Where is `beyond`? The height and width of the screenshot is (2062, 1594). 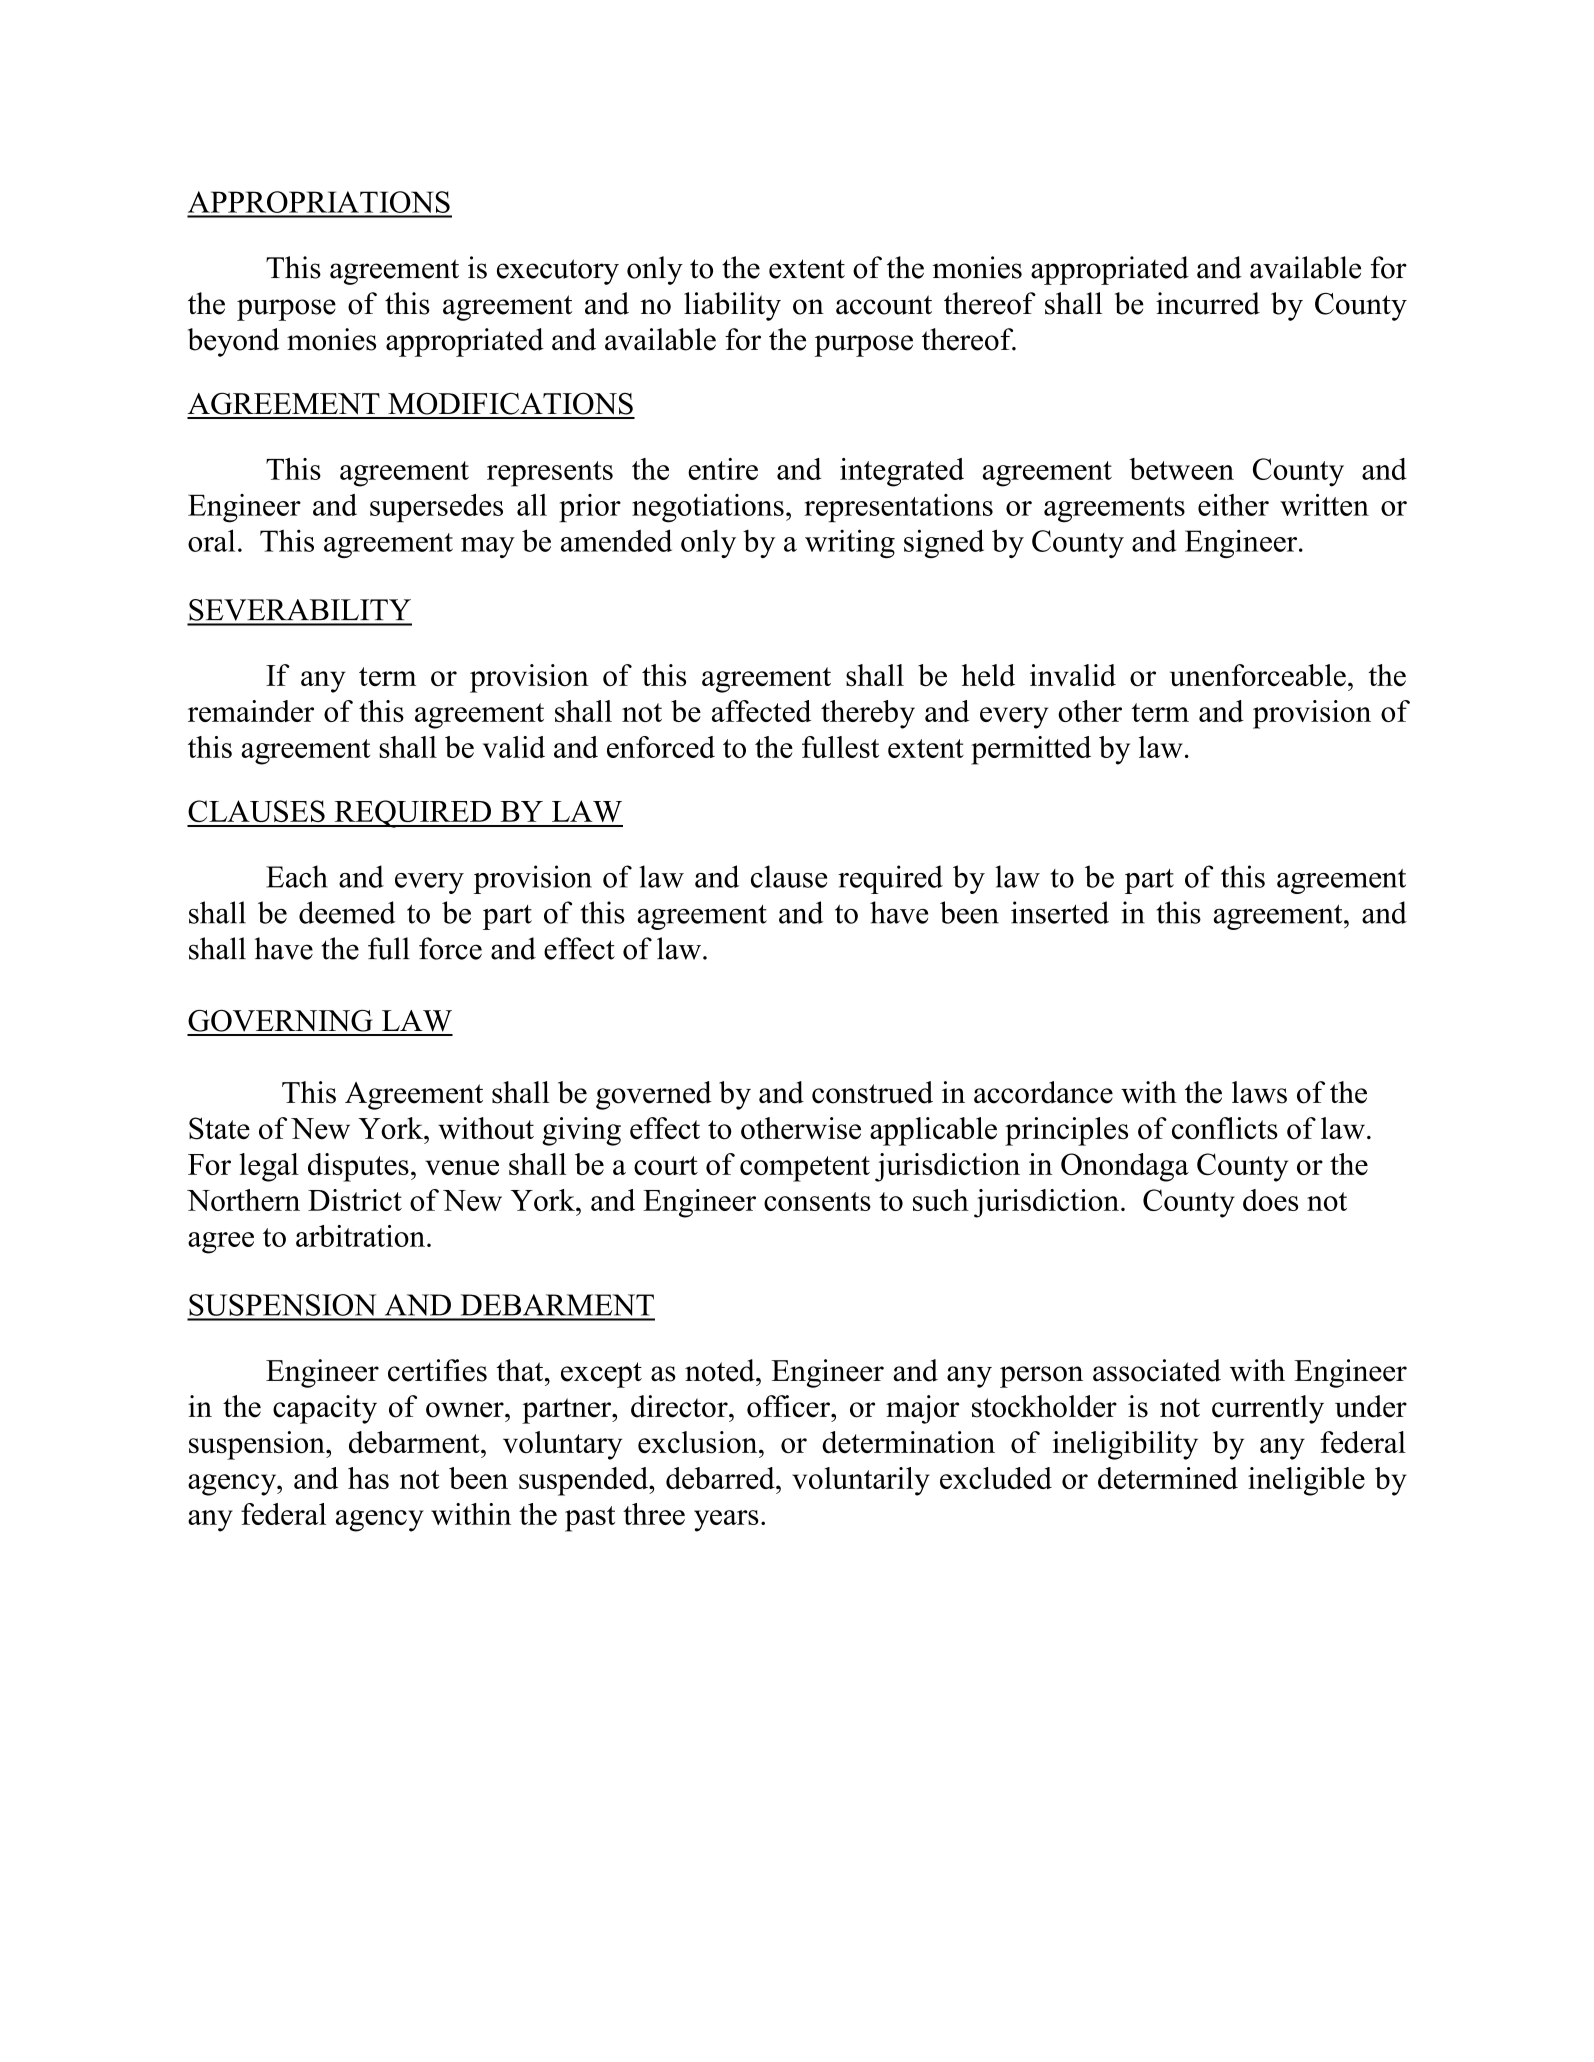
beyond is located at coordinates (233, 342).
